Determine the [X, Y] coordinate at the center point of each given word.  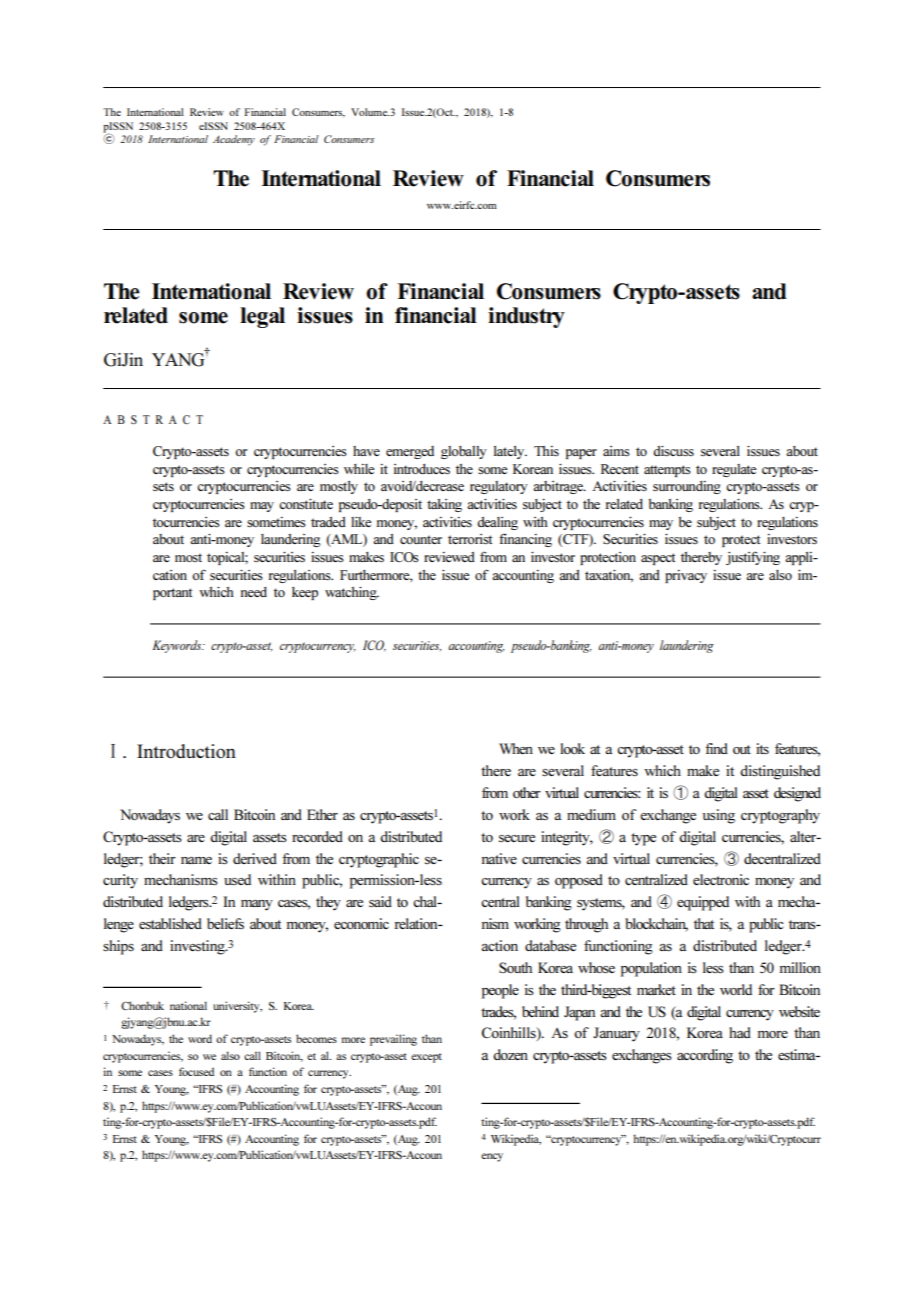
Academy [234, 140]
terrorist [470, 539]
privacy [686, 576]
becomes [316, 1038]
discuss [673, 451]
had [740, 1032]
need [254, 592]
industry [526, 317]
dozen [510, 1054]
